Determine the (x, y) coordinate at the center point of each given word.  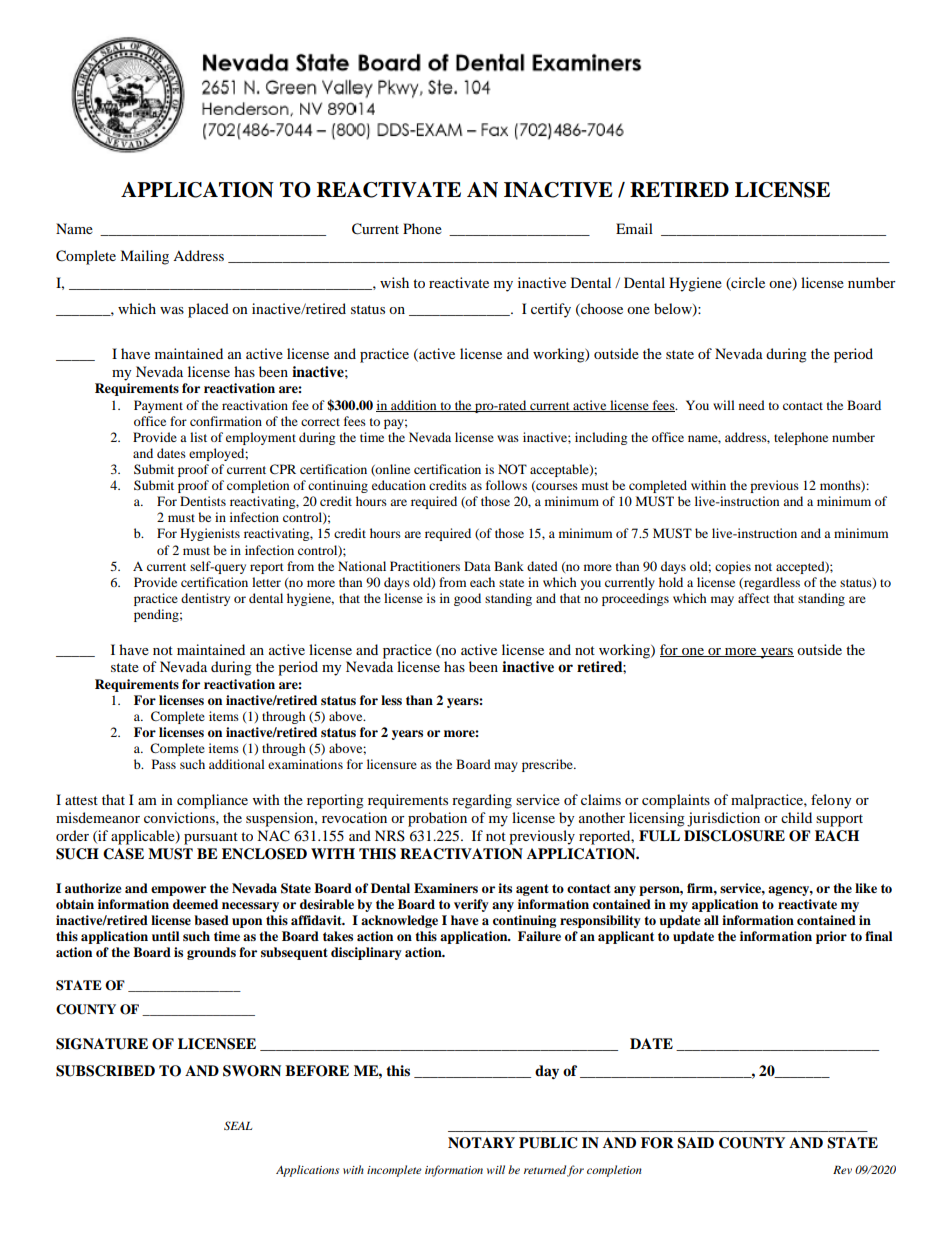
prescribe (548, 765)
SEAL (238, 1125)
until (165, 936)
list (198, 437)
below (674, 310)
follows (506, 485)
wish (394, 282)
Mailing (144, 257)
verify (471, 905)
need (752, 405)
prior (831, 937)
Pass (164, 764)
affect (754, 598)
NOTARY (481, 1143)
